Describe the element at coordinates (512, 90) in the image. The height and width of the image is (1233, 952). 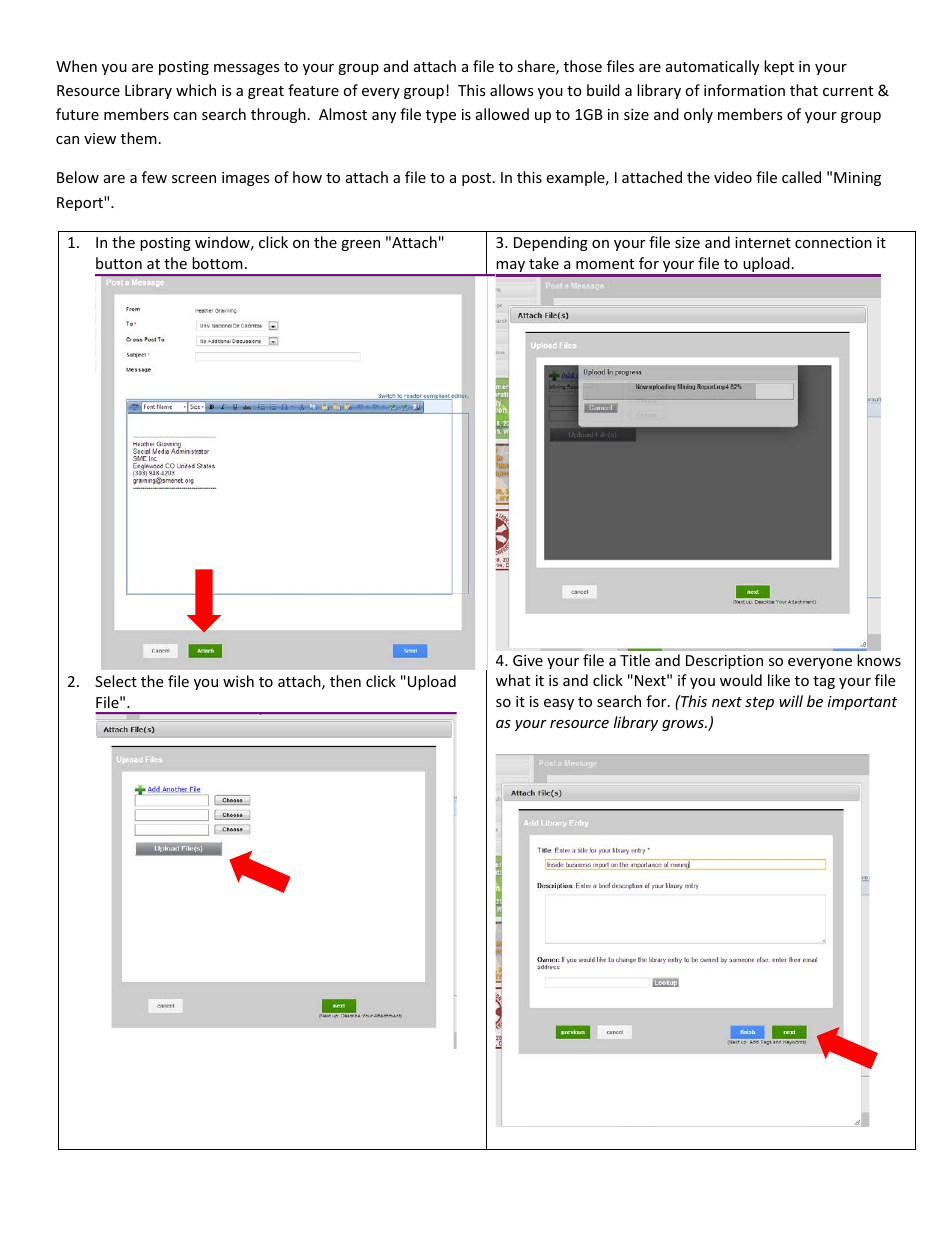
I see `allows` at that location.
